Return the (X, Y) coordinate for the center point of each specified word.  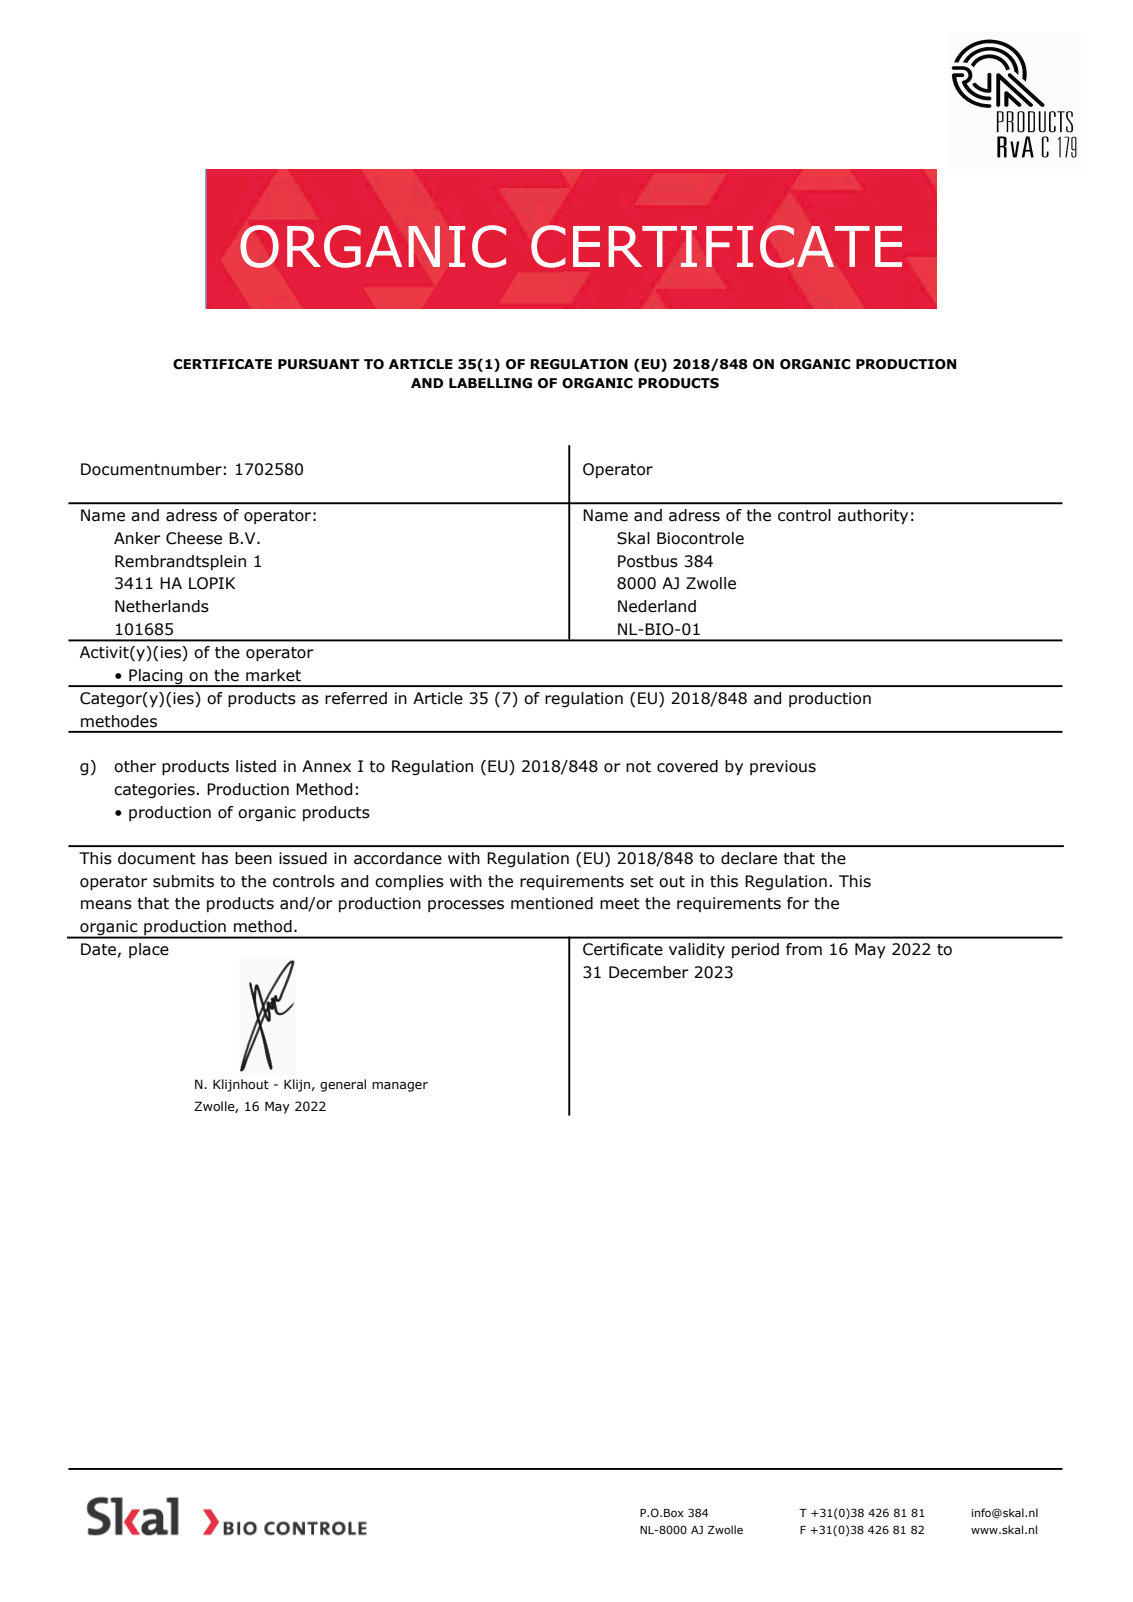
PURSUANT (319, 364)
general (343, 1085)
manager (400, 1087)
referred (356, 698)
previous (783, 767)
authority (873, 517)
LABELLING (490, 383)
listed (256, 766)
